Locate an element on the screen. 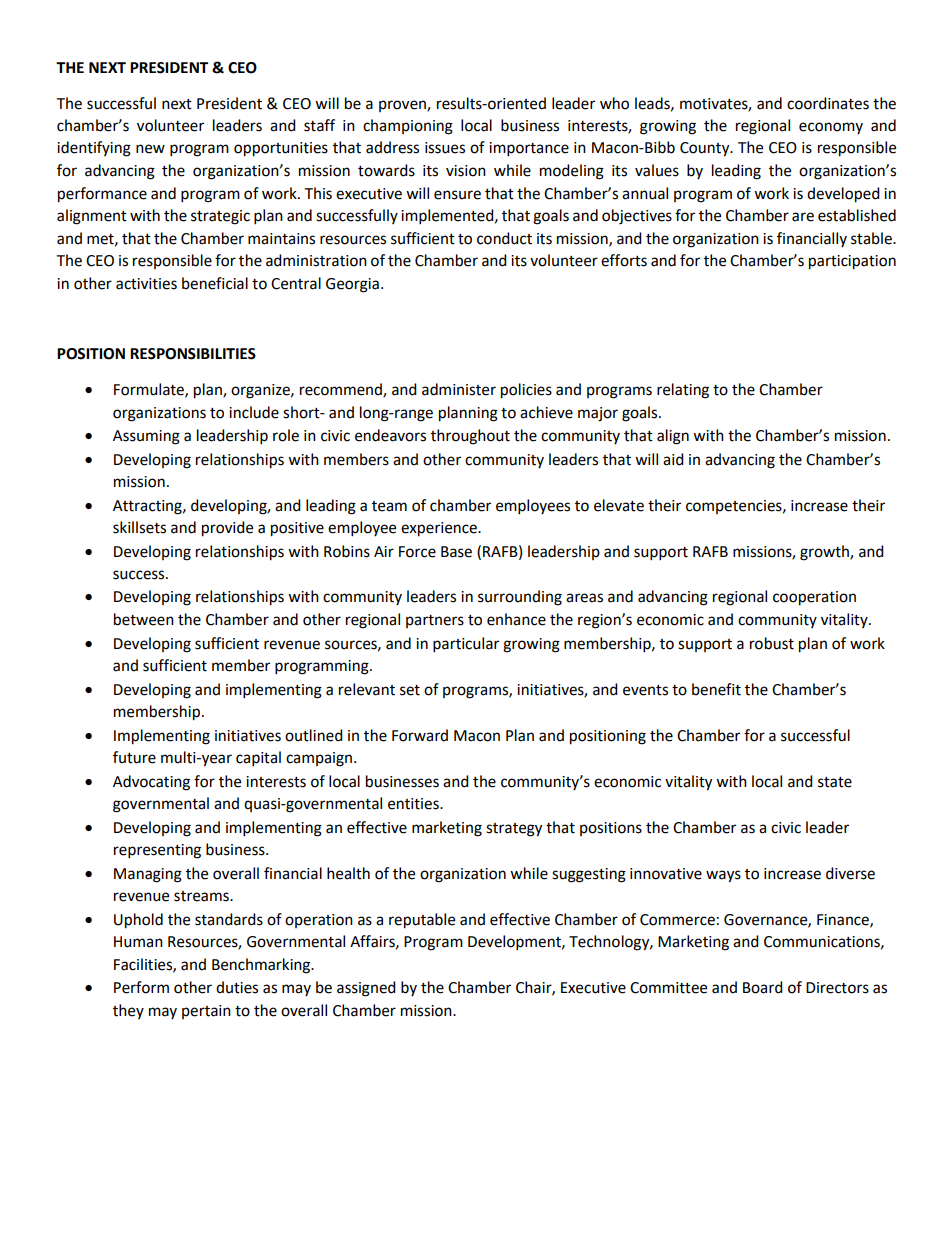 This screenshot has width=952, height=1233. economy is located at coordinates (831, 128).
